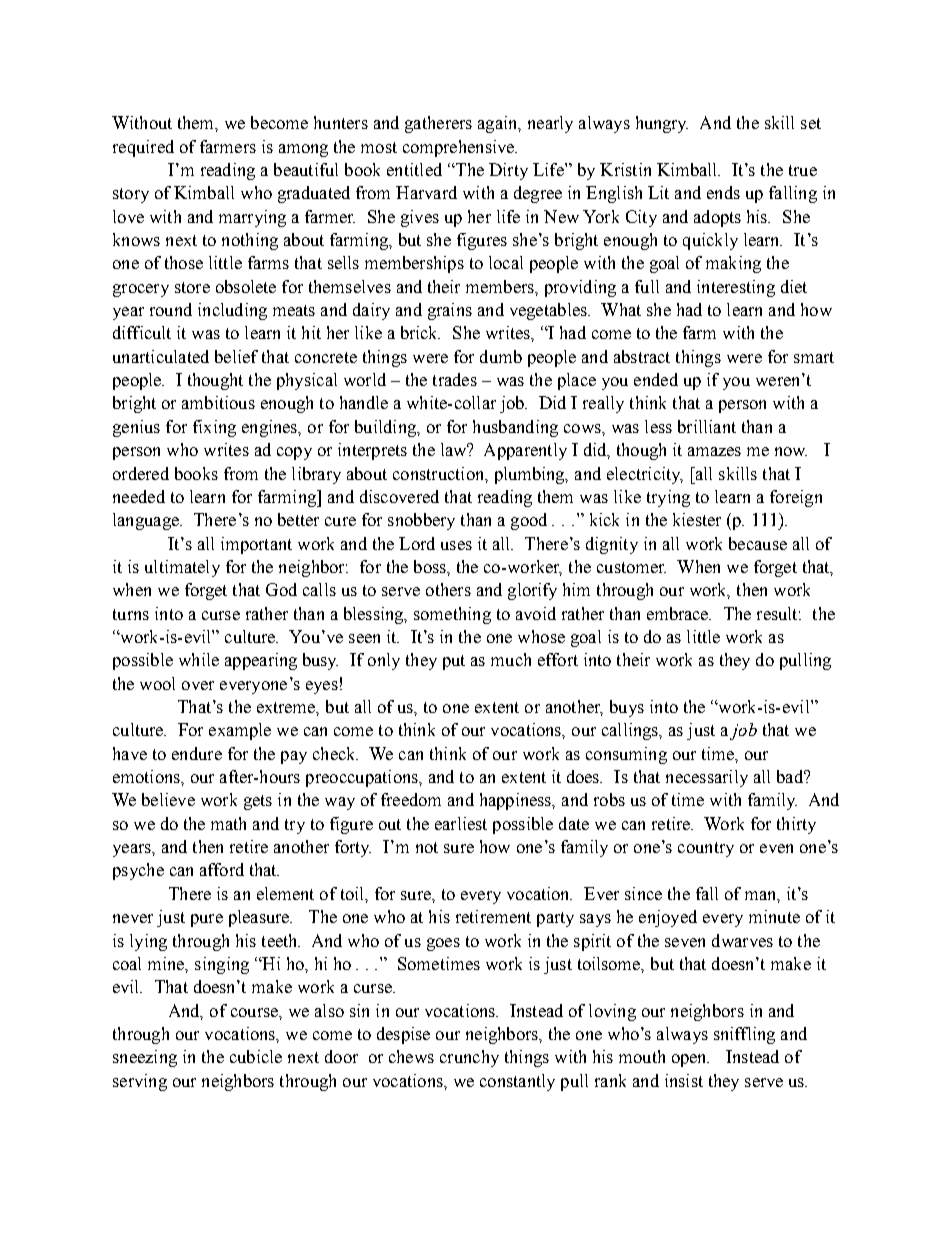  Describe the element at coordinates (218, 402) in the screenshot. I see `ambitious` at that location.
